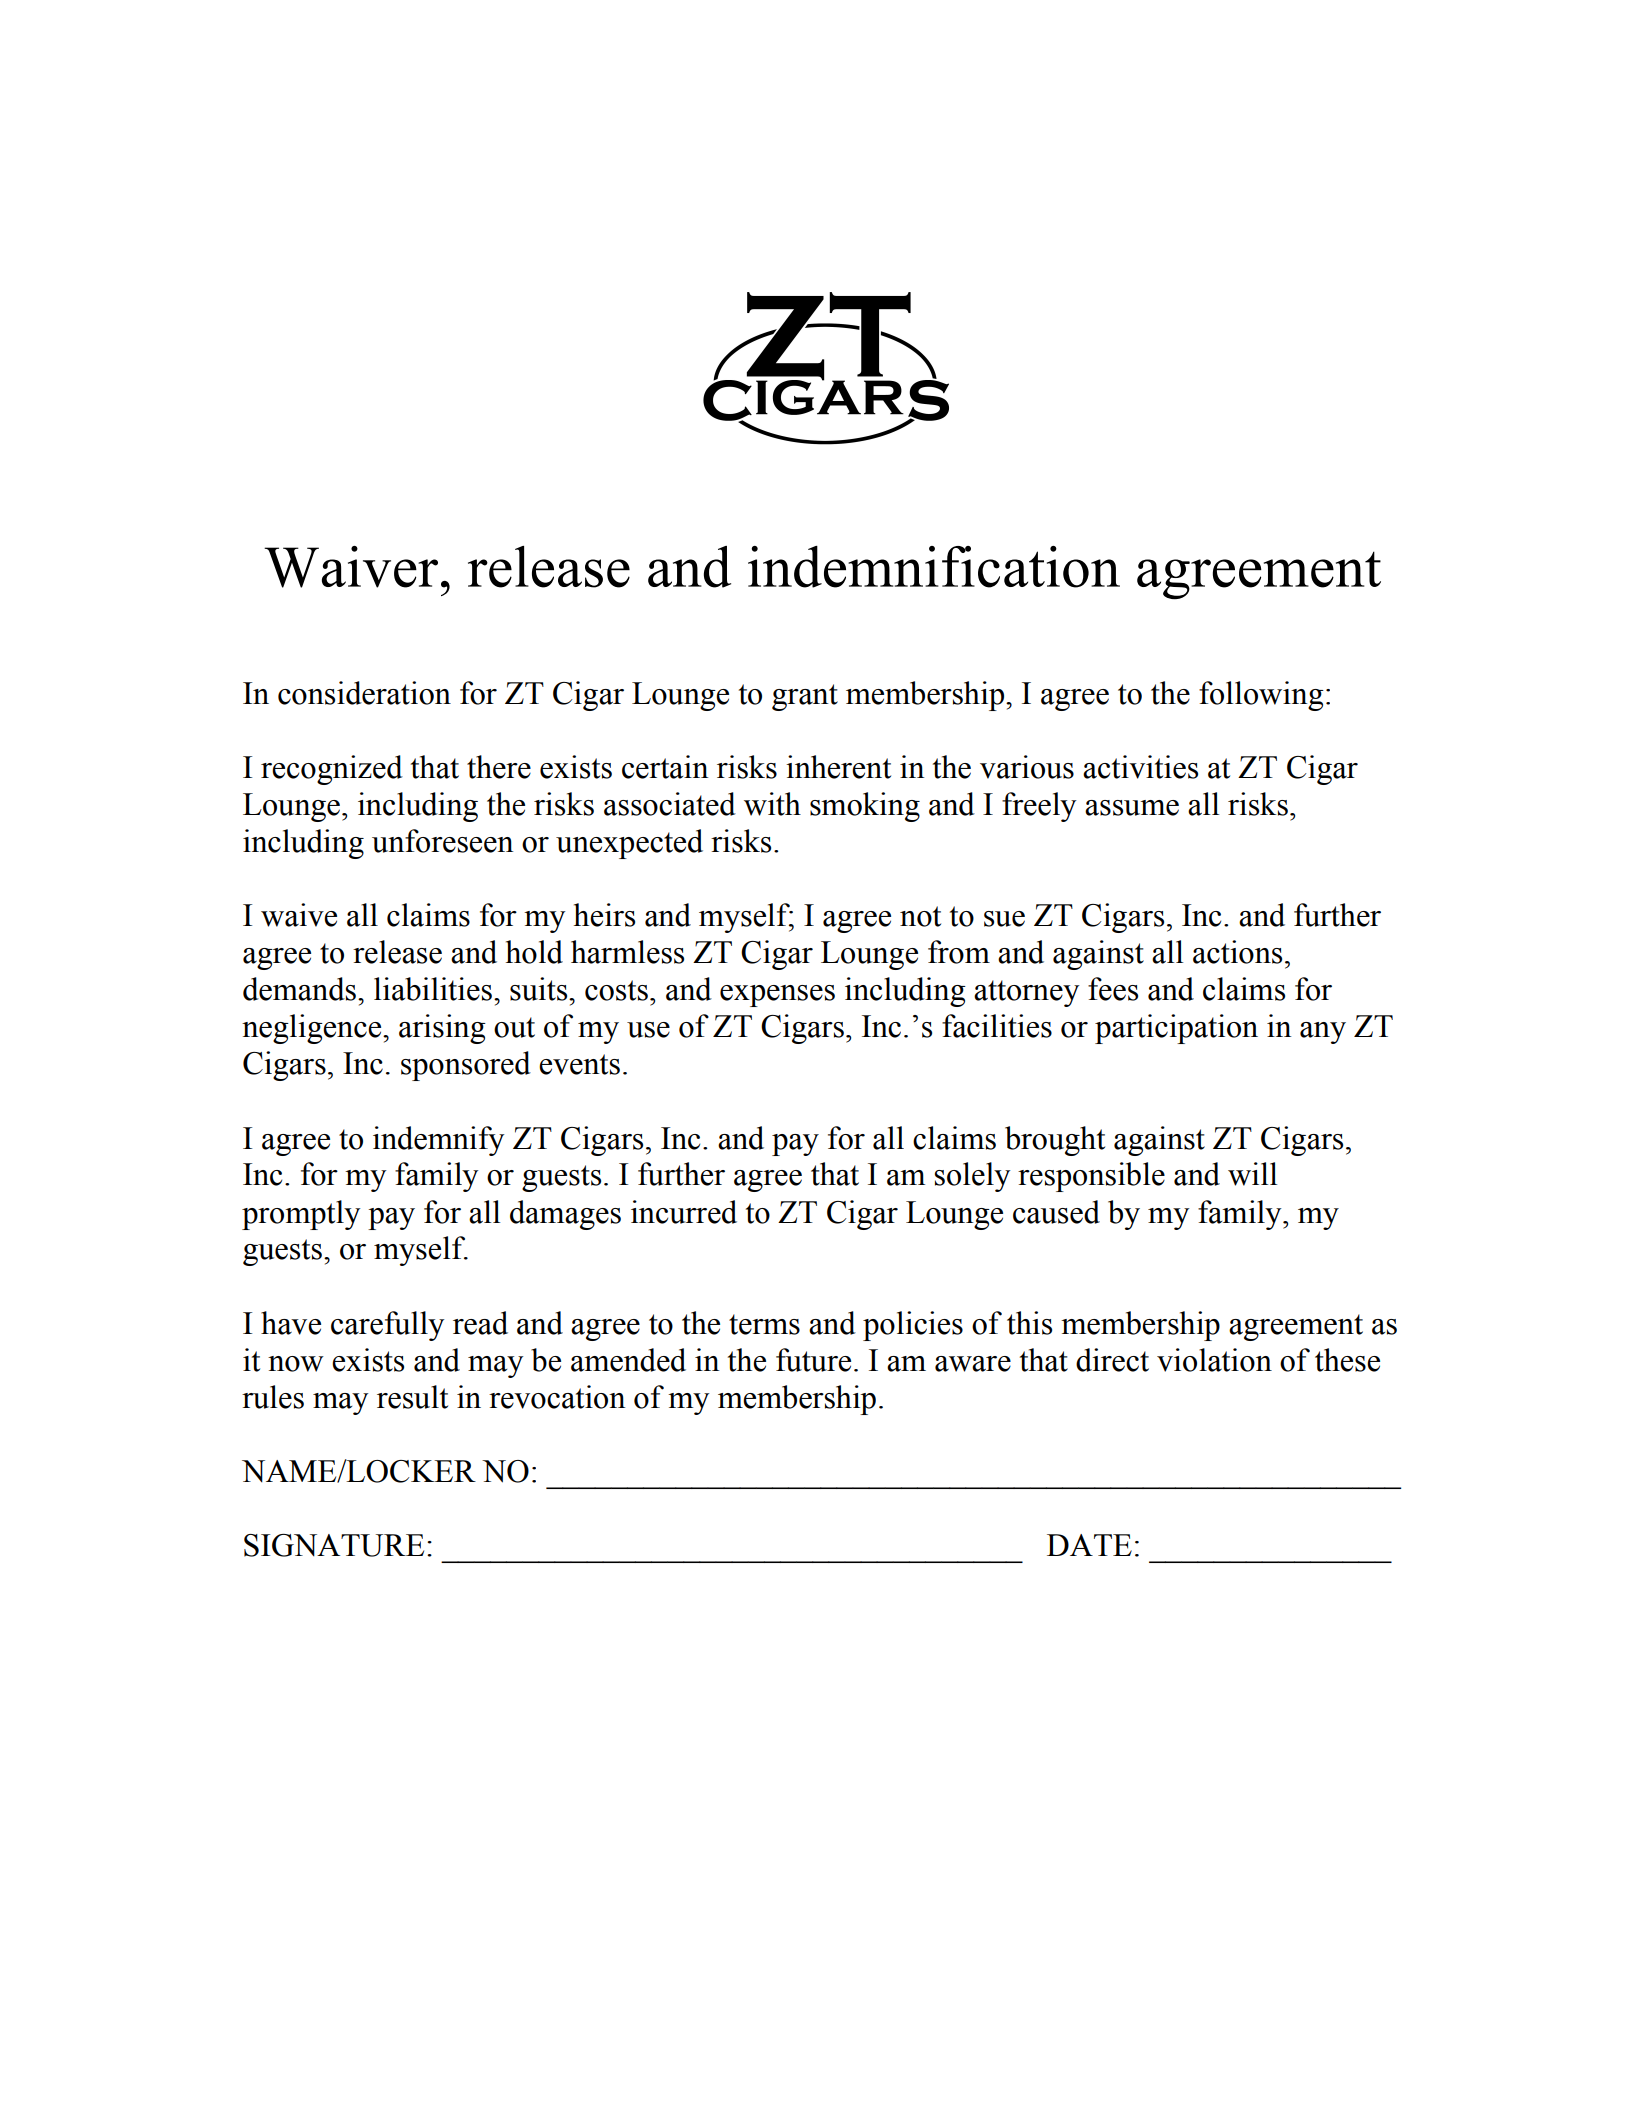  I want to click on consideration, so click(364, 693).
